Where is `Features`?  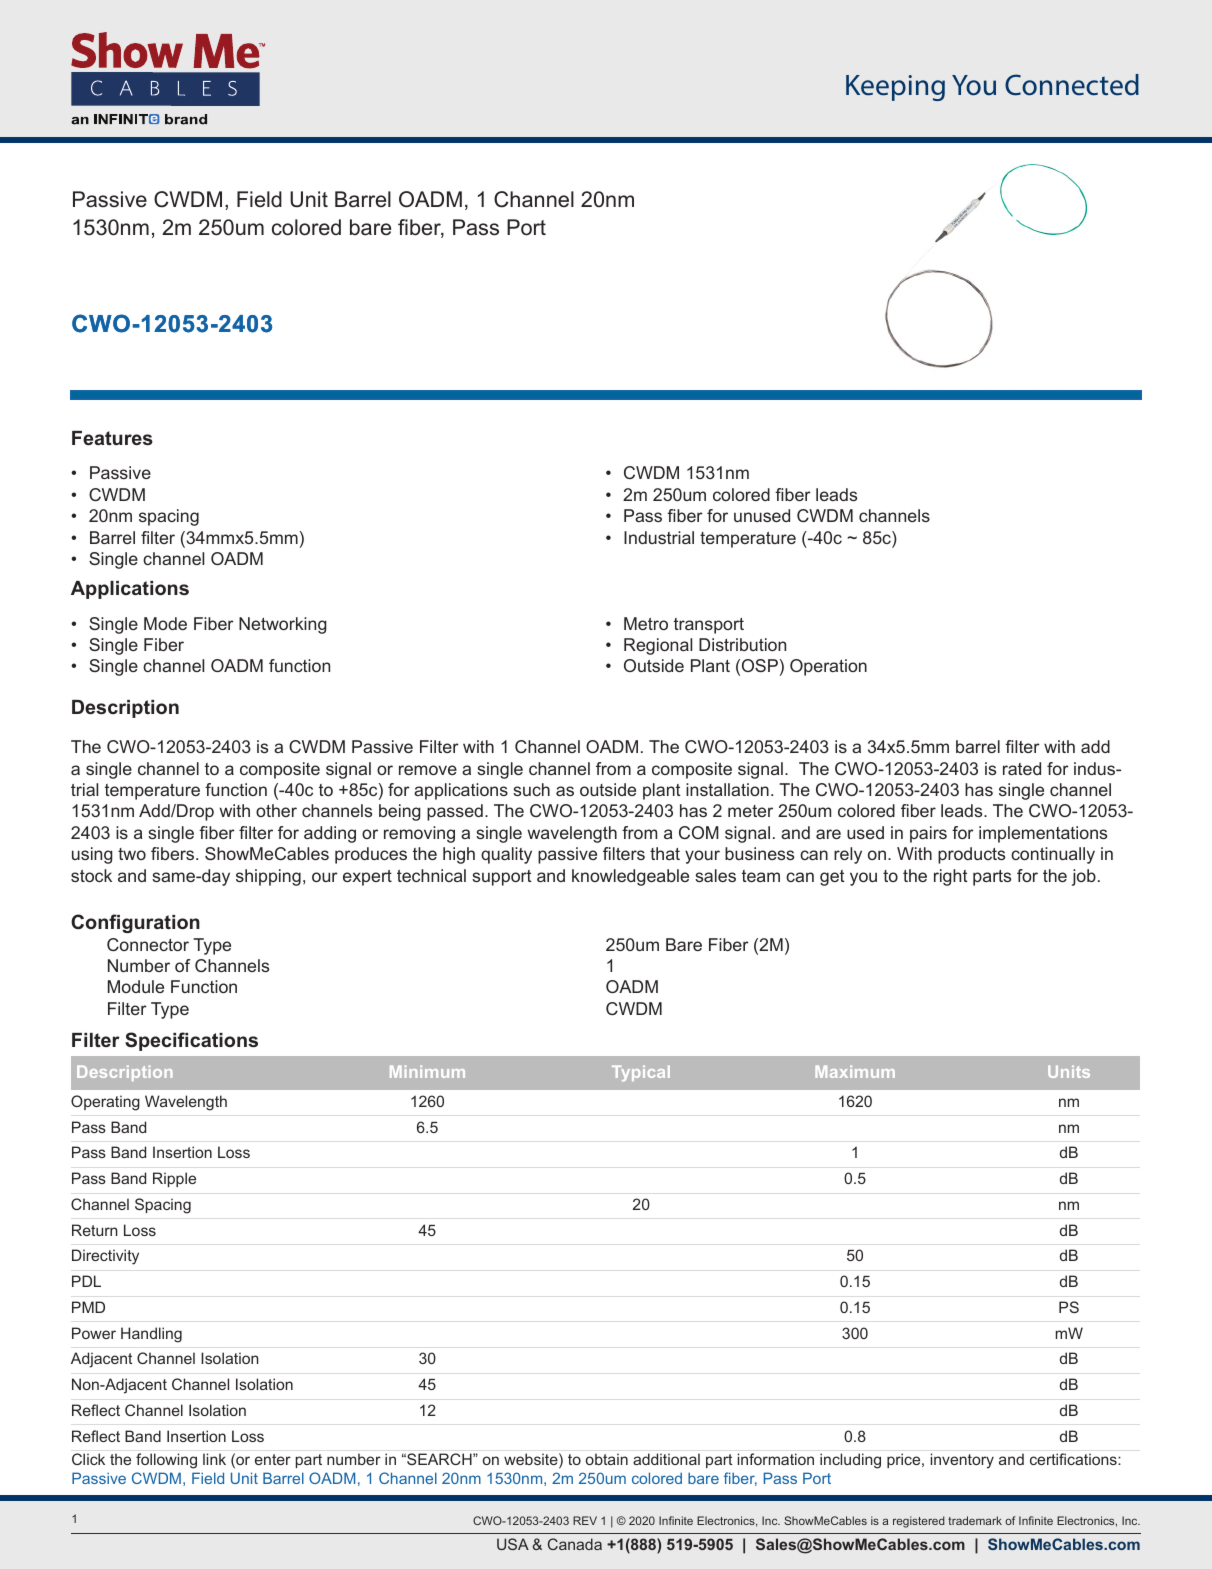 Features is located at coordinates (112, 438).
